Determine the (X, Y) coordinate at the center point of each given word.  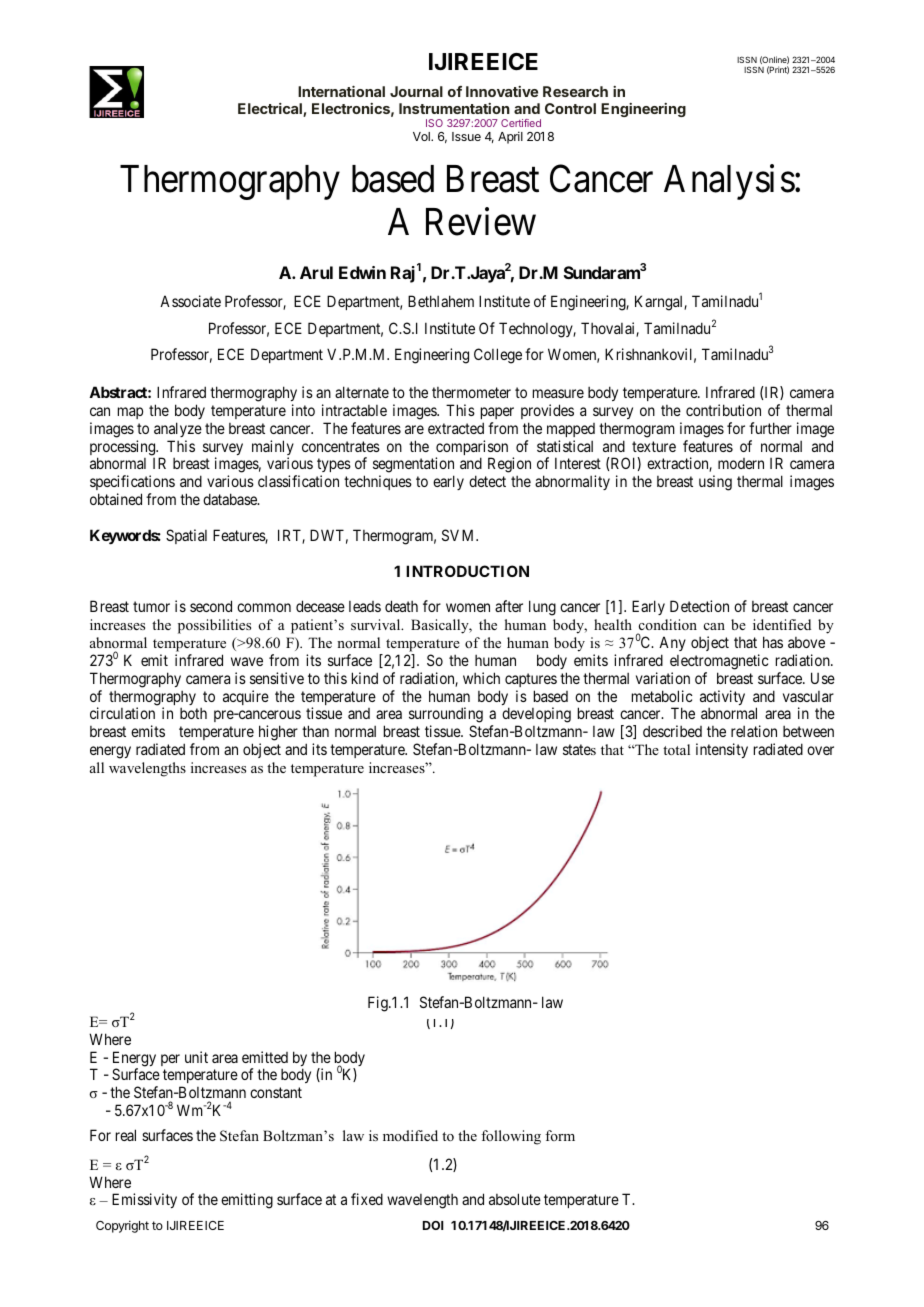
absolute (515, 1199)
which (481, 678)
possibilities (214, 626)
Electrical (271, 110)
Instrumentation (454, 108)
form (560, 1135)
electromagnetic (719, 662)
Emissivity (144, 1200)
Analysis (729, 182)
